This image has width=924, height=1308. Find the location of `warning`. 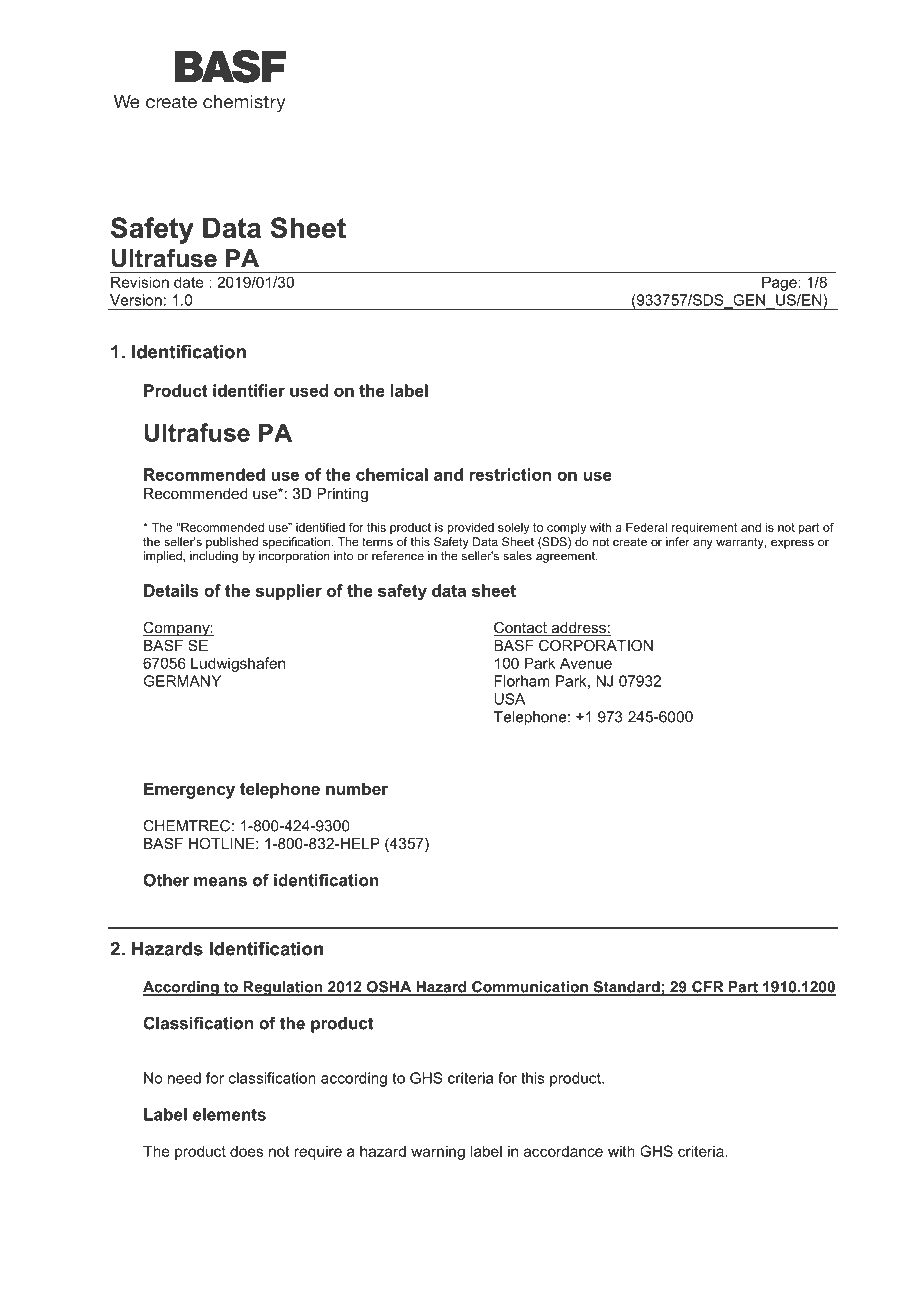

warning is located at coordinates (438, 1152).
